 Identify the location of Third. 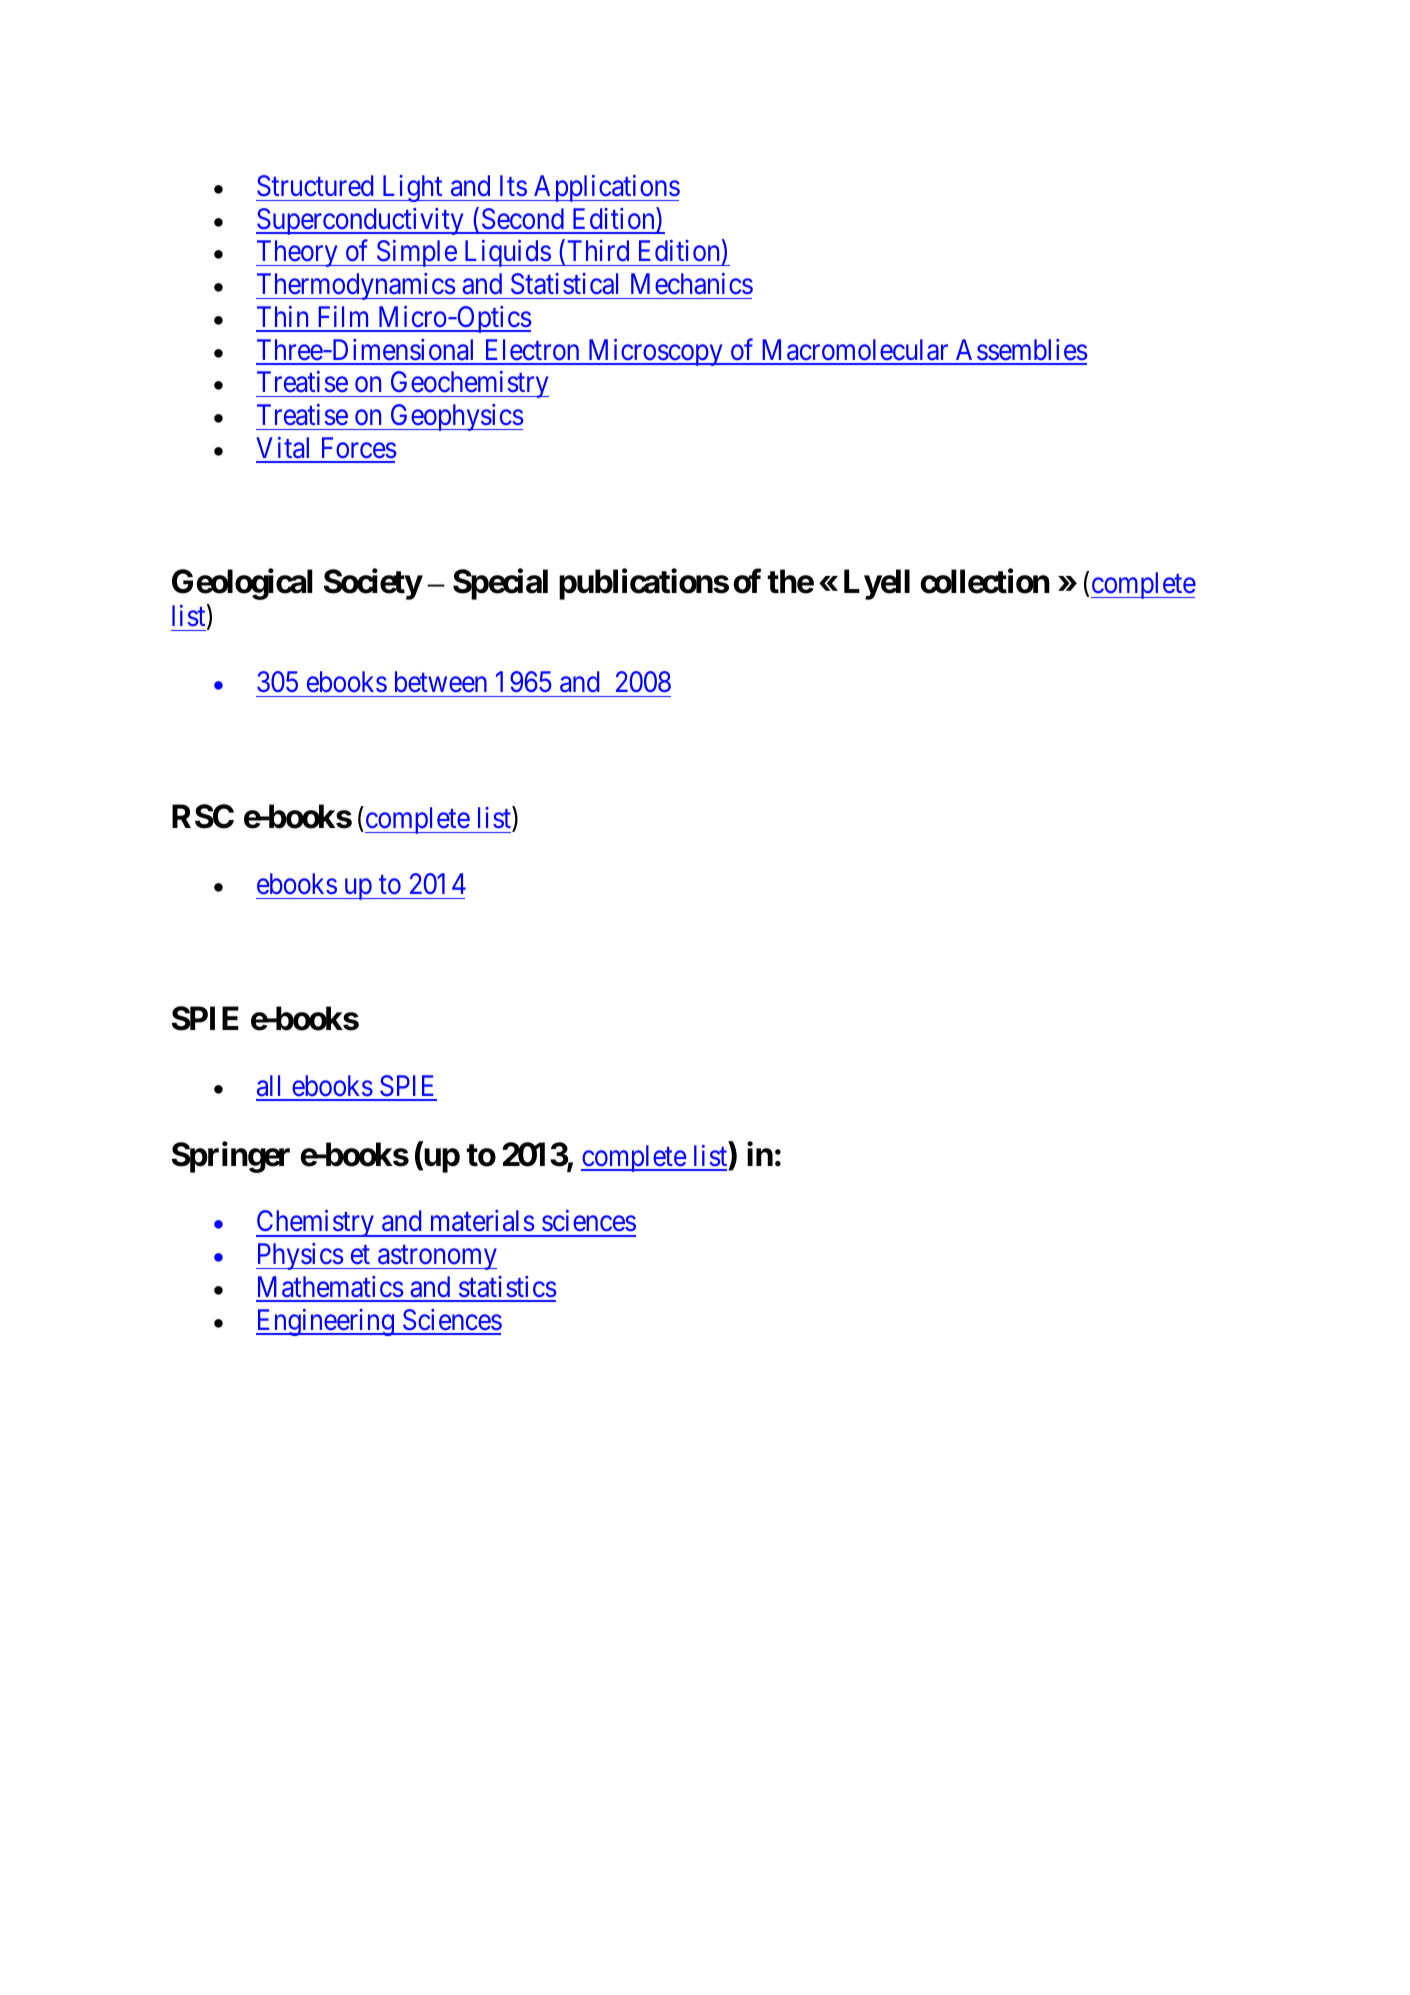
(598, 251).
